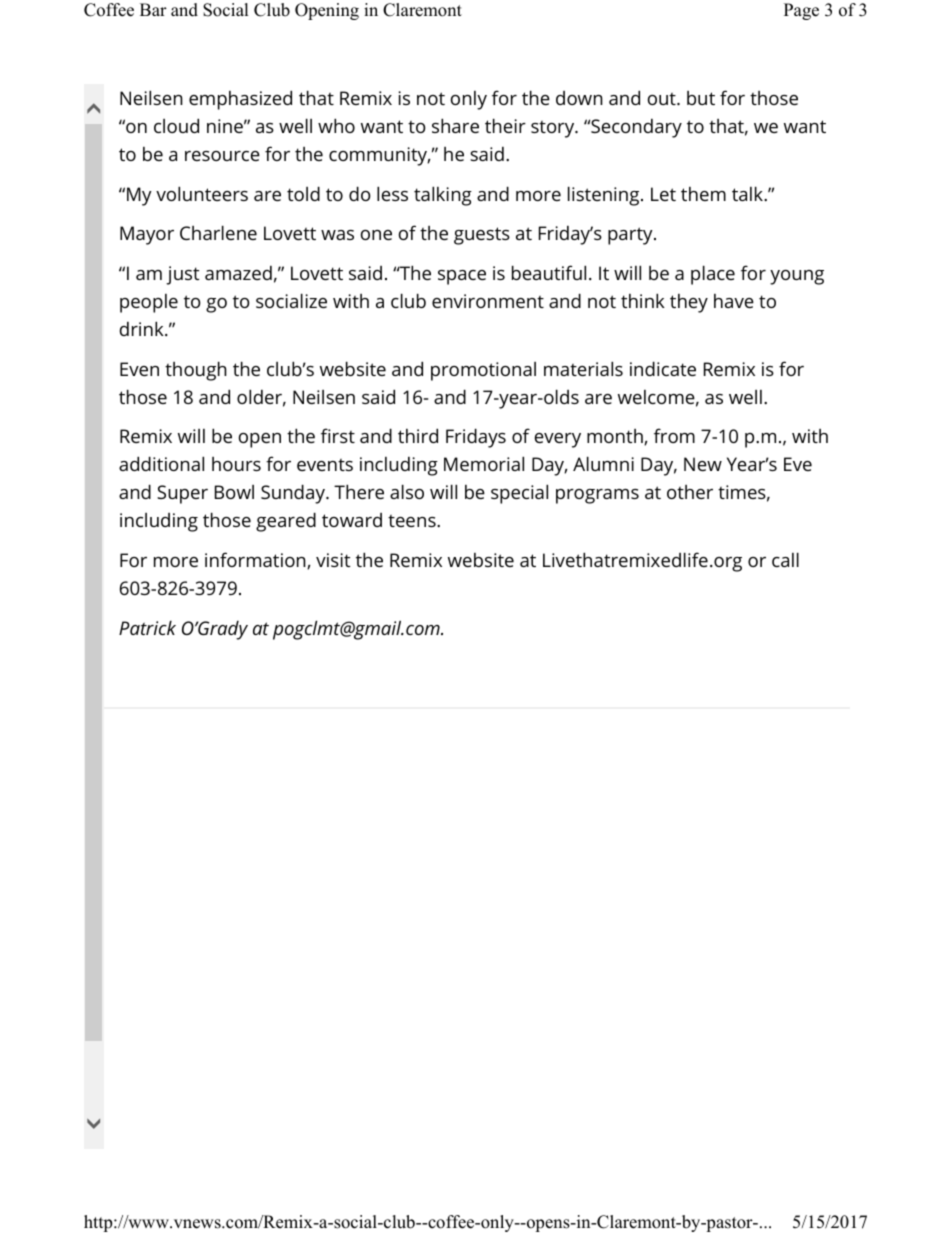 The width and height of the page is (952, 1233). Describe the element at coordinates (488, 301) in the page. I see `environment` at that location.
